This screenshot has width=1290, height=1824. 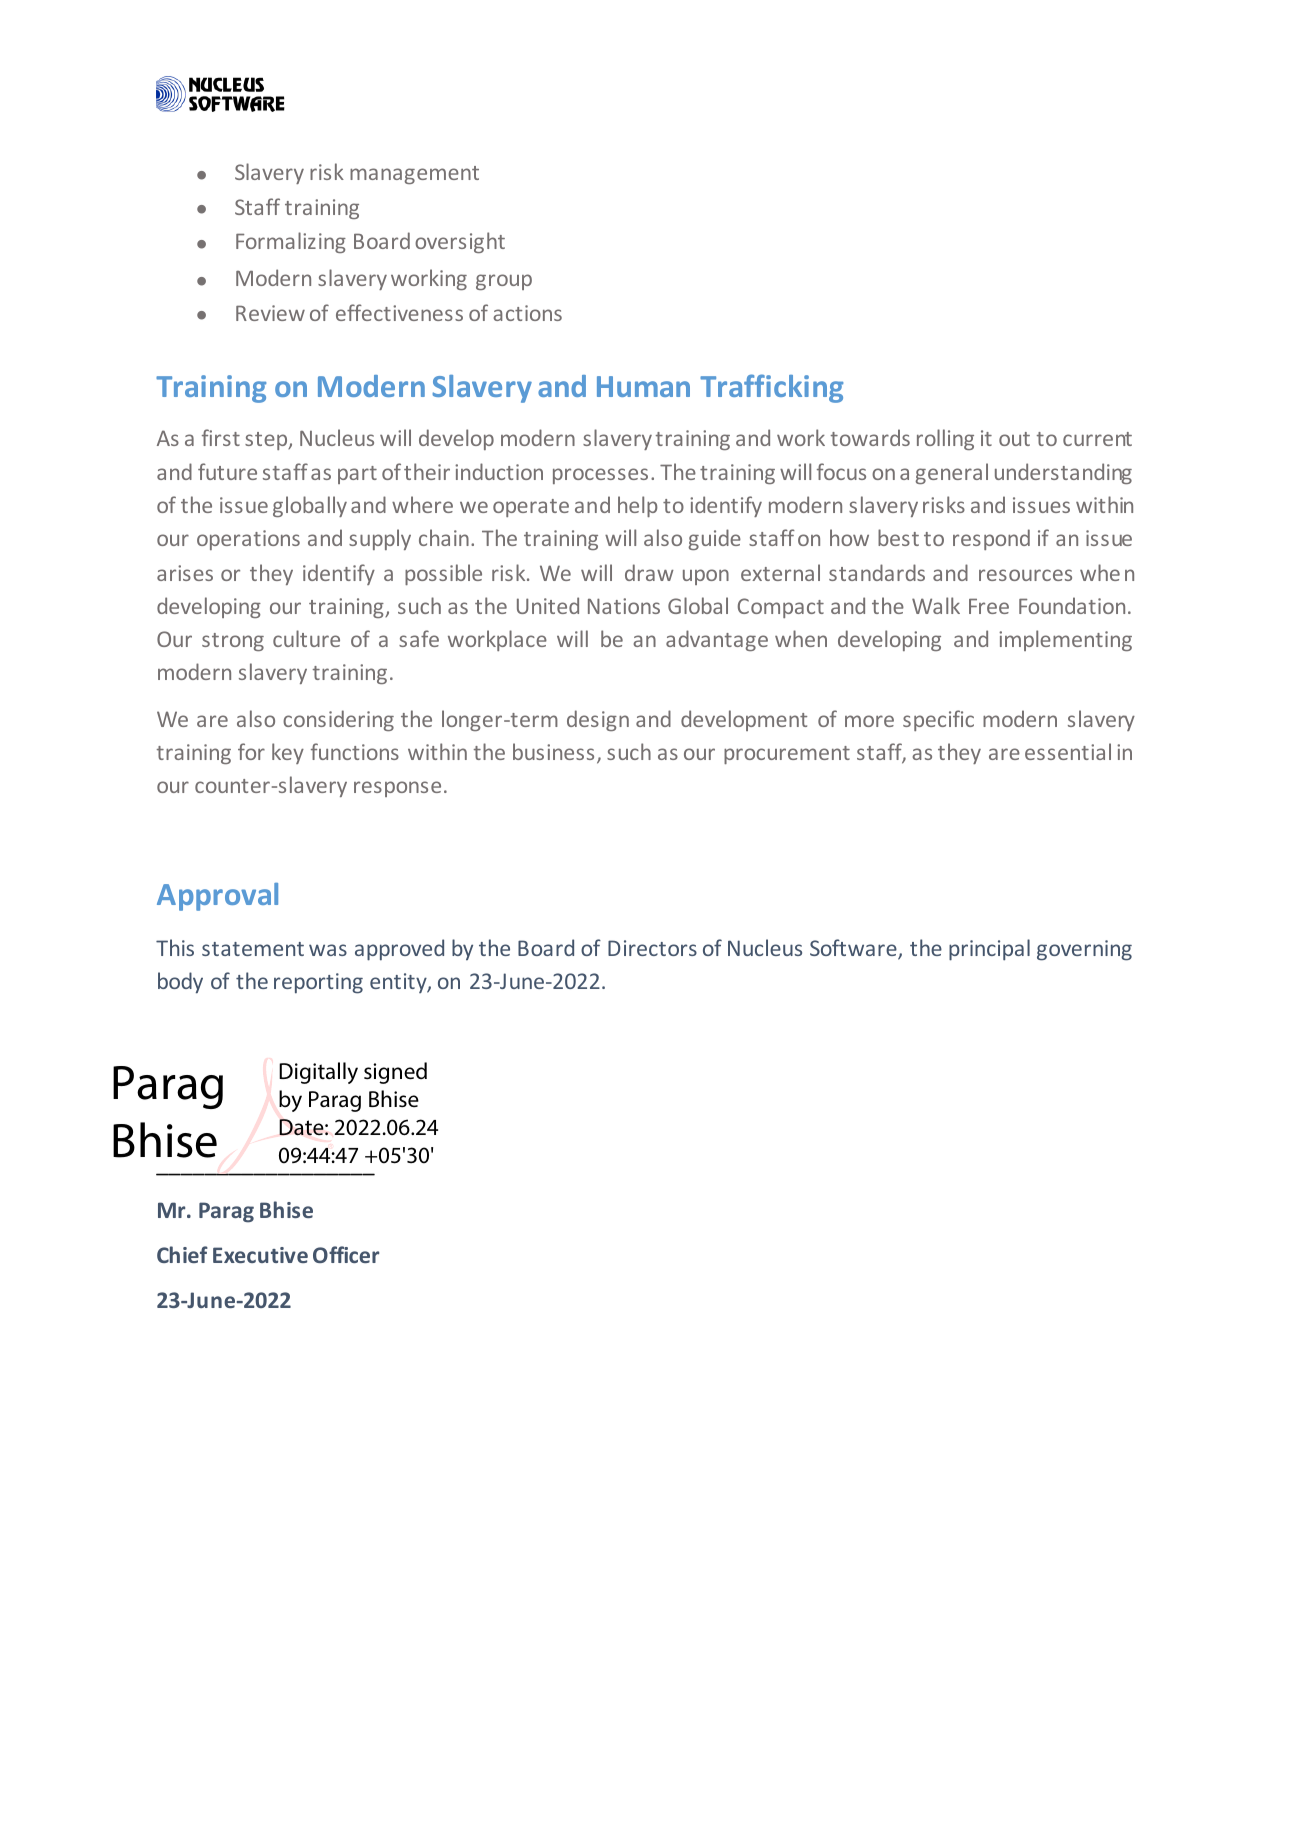 I want to click on principal, so click(x=989, y=950).
